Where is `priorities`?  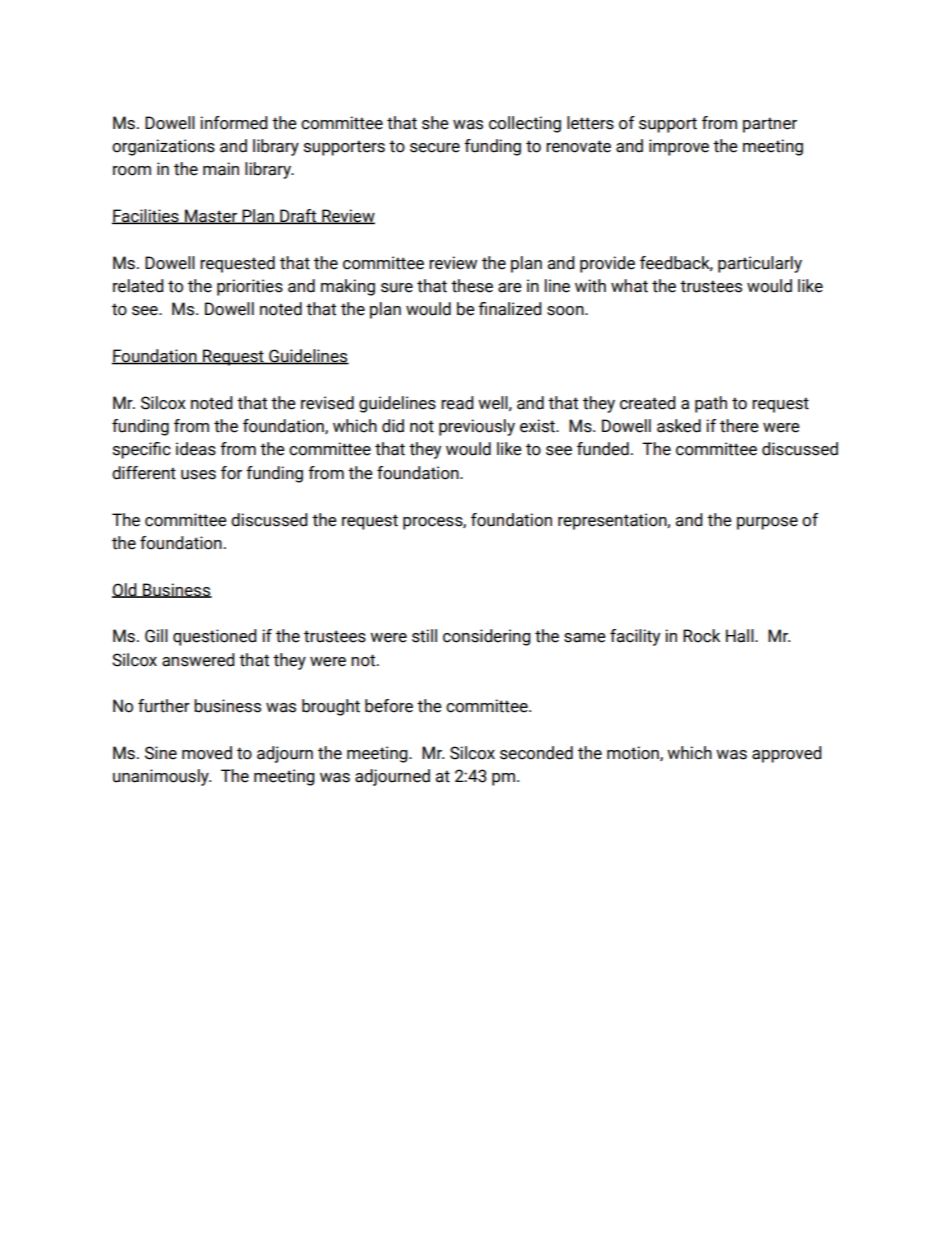
priorities is located at coordinates (250, 287).
